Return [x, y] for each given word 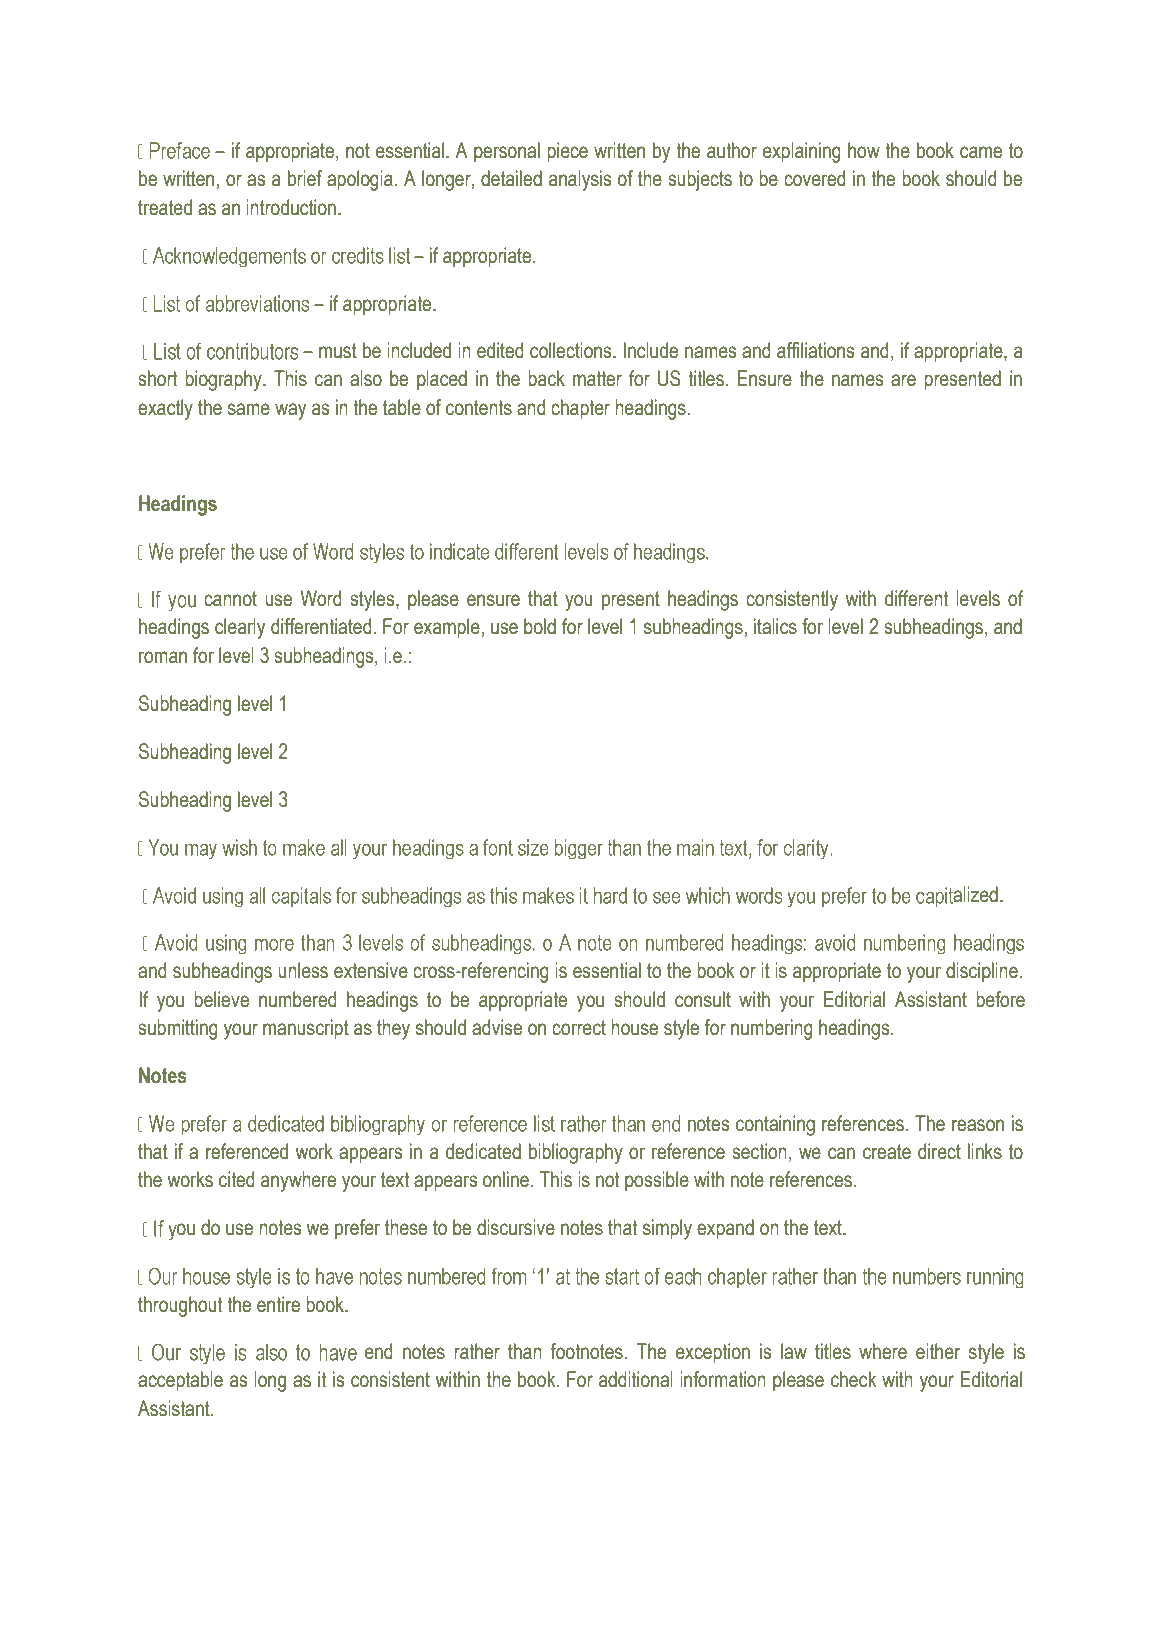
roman [163, 657]
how [864, 150]
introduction [291, 207]
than [525, 1351]
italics [775, 626]
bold [540, 626]
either [938, 1351]
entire [278, 1304]
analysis [580, 180]
